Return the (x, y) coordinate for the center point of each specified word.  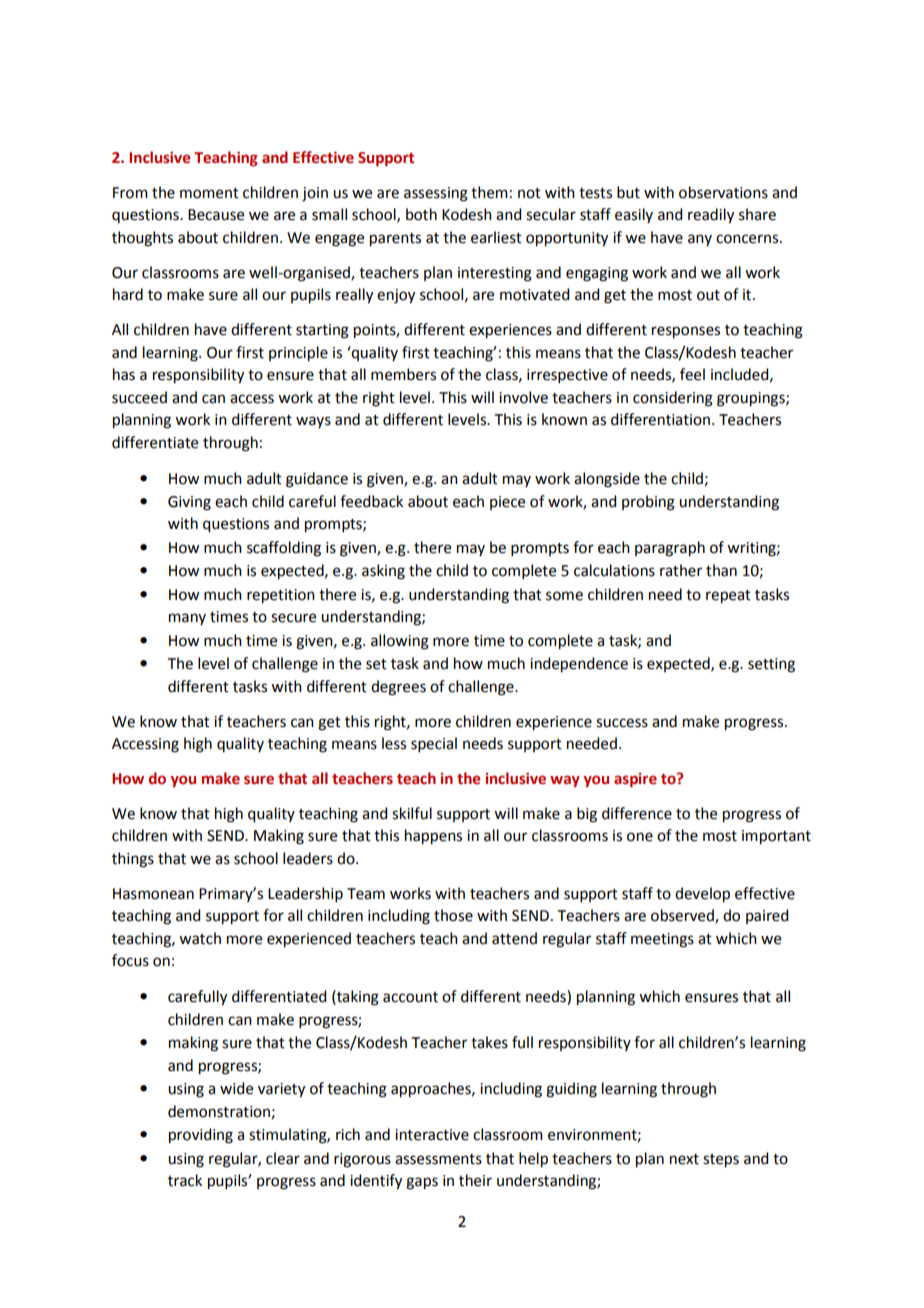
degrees (398, 688)
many (187, 619)
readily (711, 216)
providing (201, 1136)
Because (216, 215)
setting (771, 665)
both (421, 214)
